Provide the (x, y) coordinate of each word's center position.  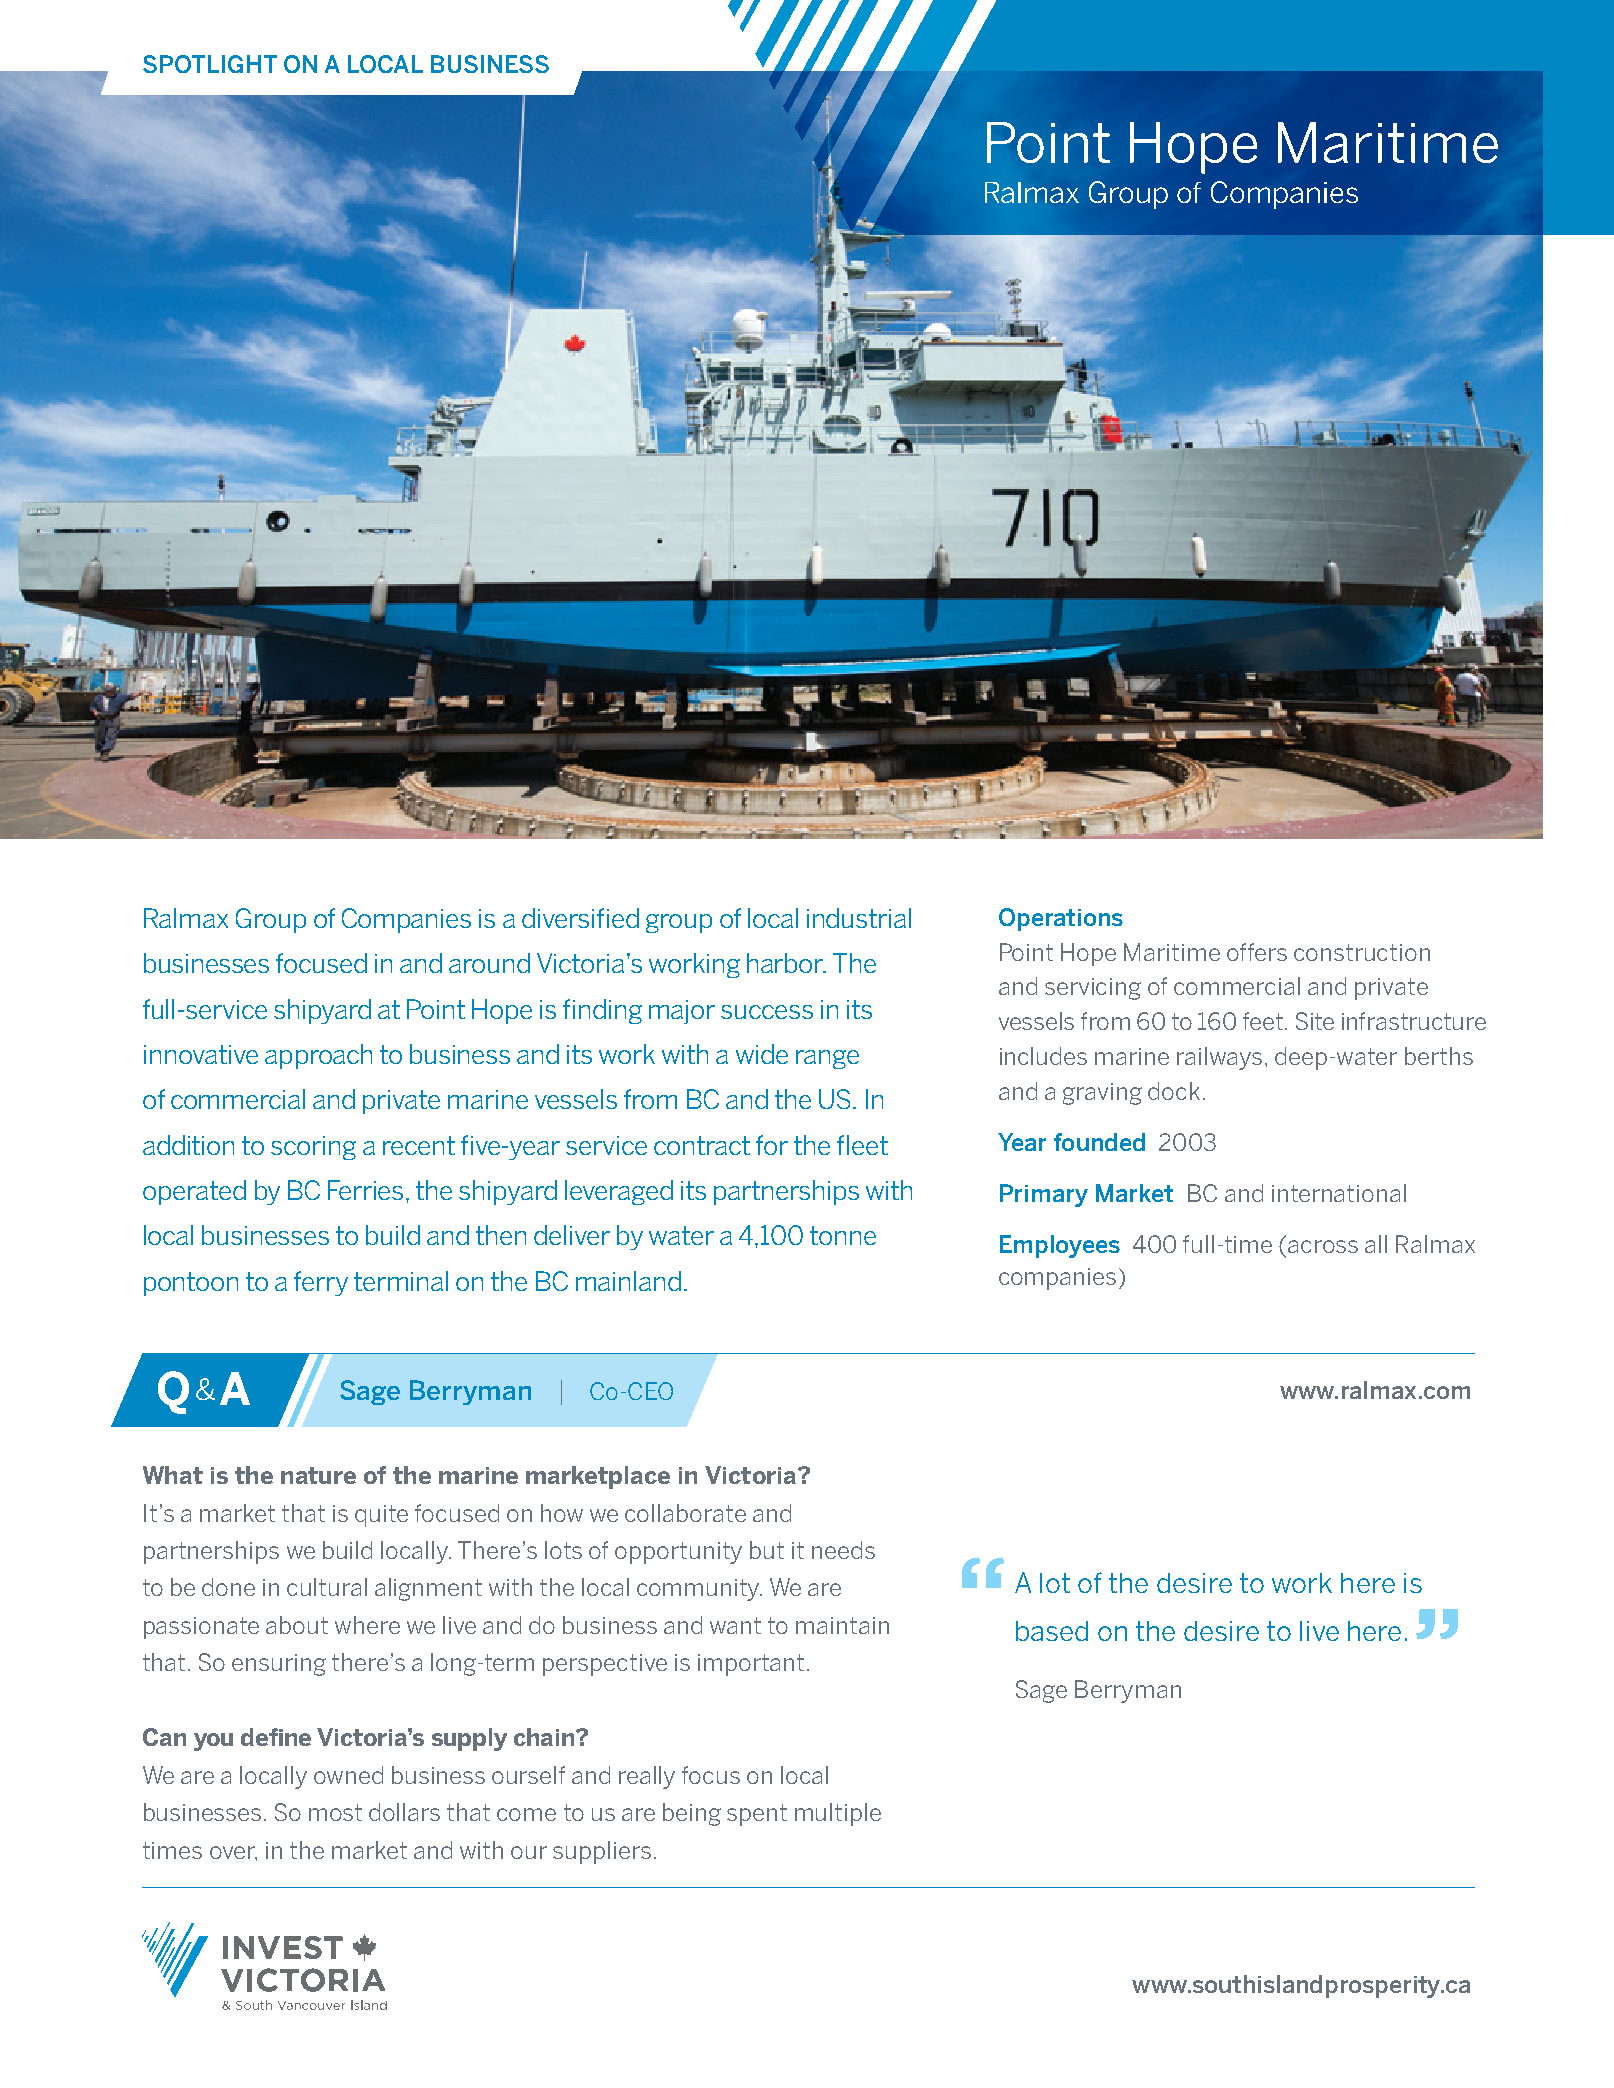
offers (1257, 952)
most (335, 1812)
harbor (786, 963)
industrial (859, 918)
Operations (1061, 919)
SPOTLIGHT (210, 64)
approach (318, 1056)
